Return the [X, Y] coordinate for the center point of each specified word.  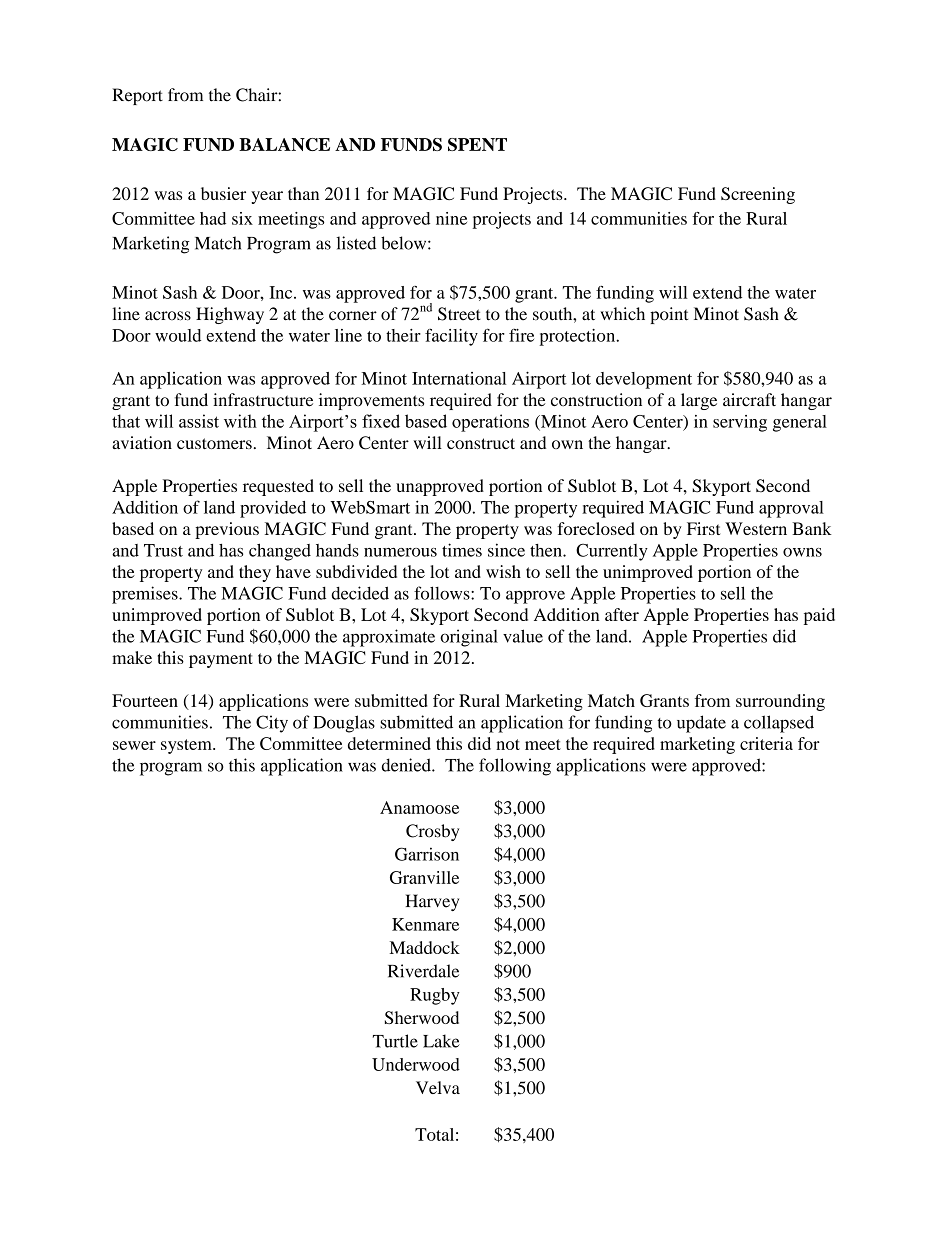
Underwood [416, 1064]
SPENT [477, 144]
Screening [758, 195]
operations [490, 423]
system [187, 746]
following [515, 767]
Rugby [435, 996]
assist [199, 421]
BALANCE [284, 144]
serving [740, 423]
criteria [766, 743]
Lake [441, 1041]
